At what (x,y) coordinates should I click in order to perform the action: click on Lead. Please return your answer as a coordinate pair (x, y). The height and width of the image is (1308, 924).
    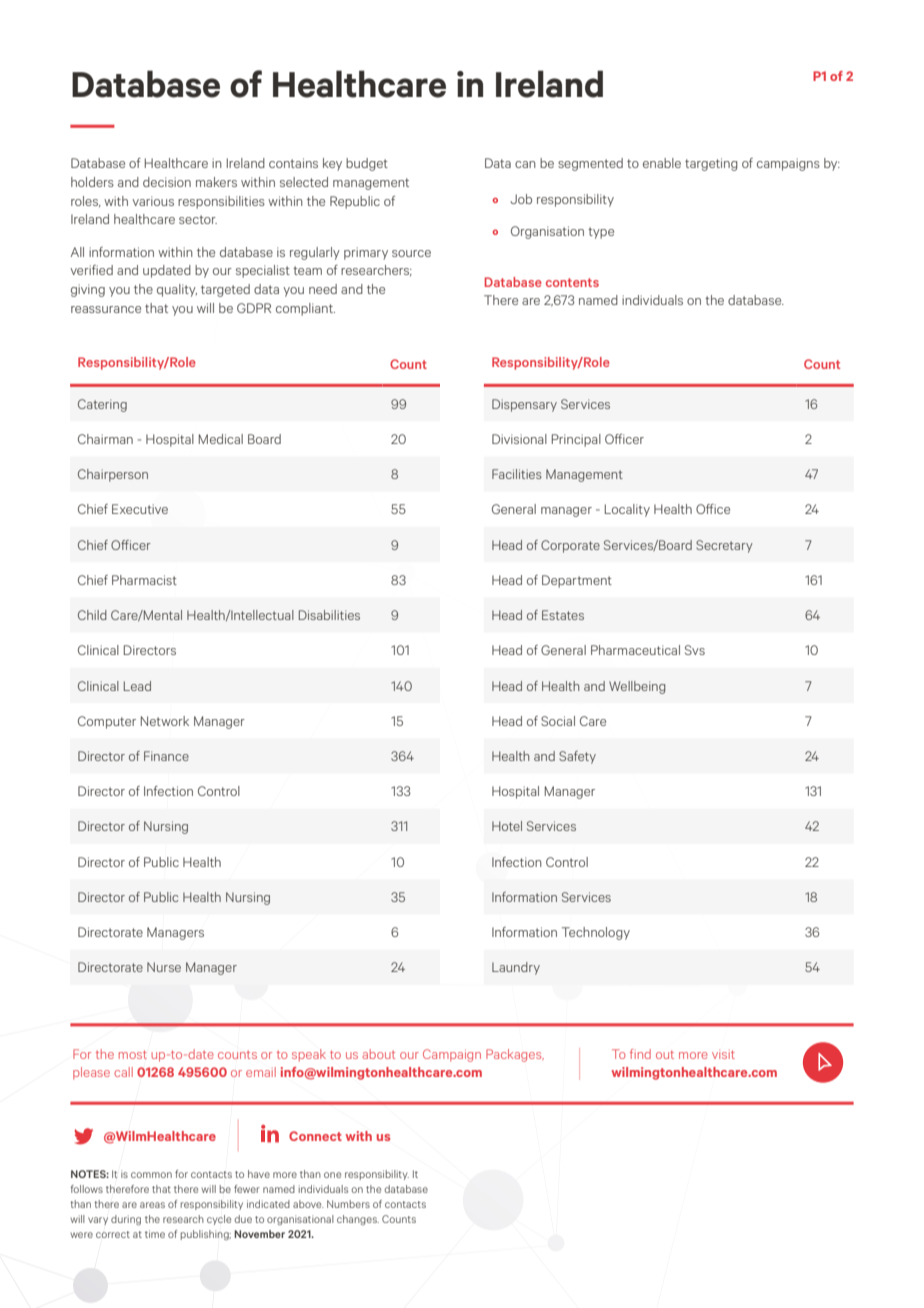
    Looking at the image, I should click on (137, 686).
